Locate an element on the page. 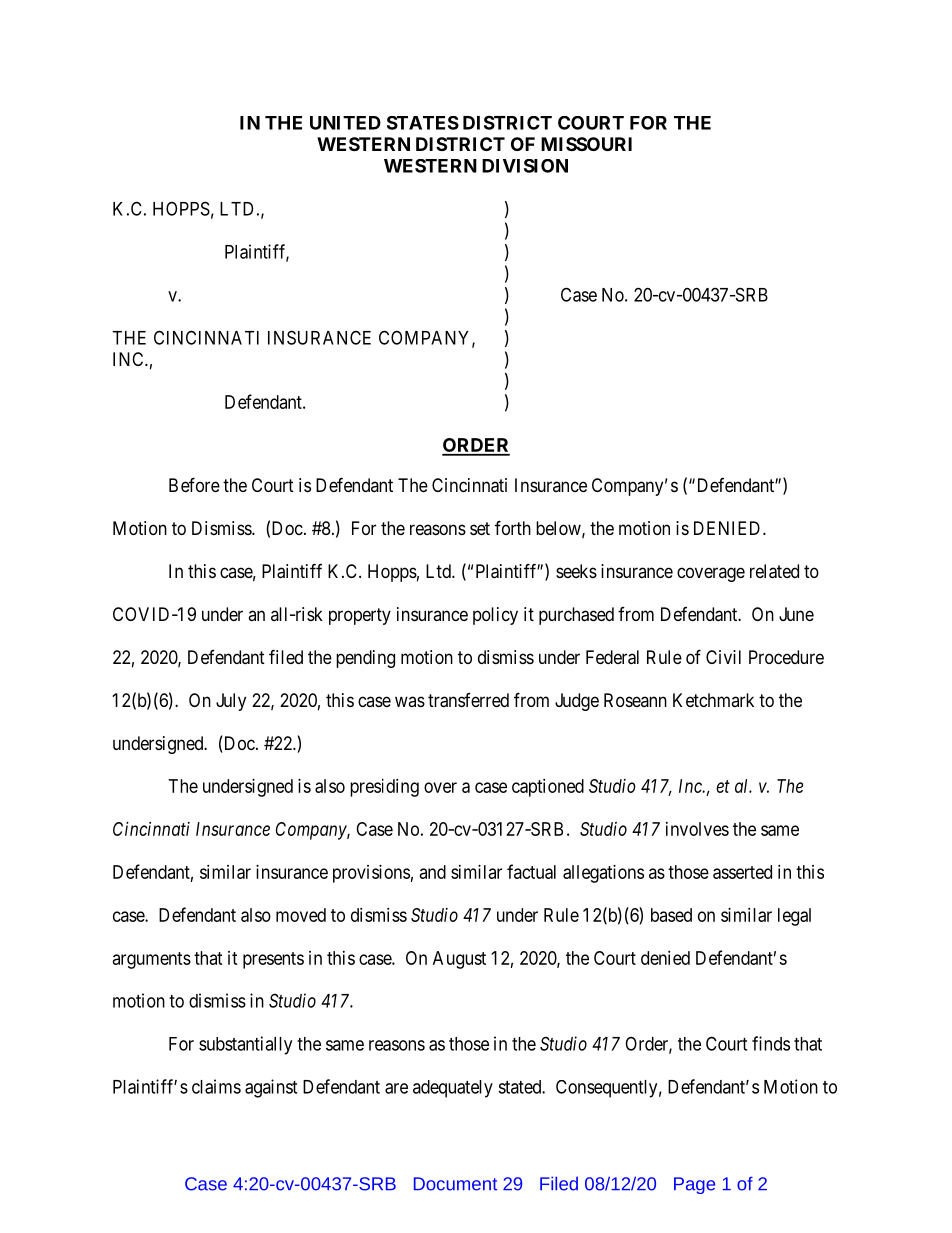 This document has height=1233, width=952. set is located at coordinates (480, 528).
